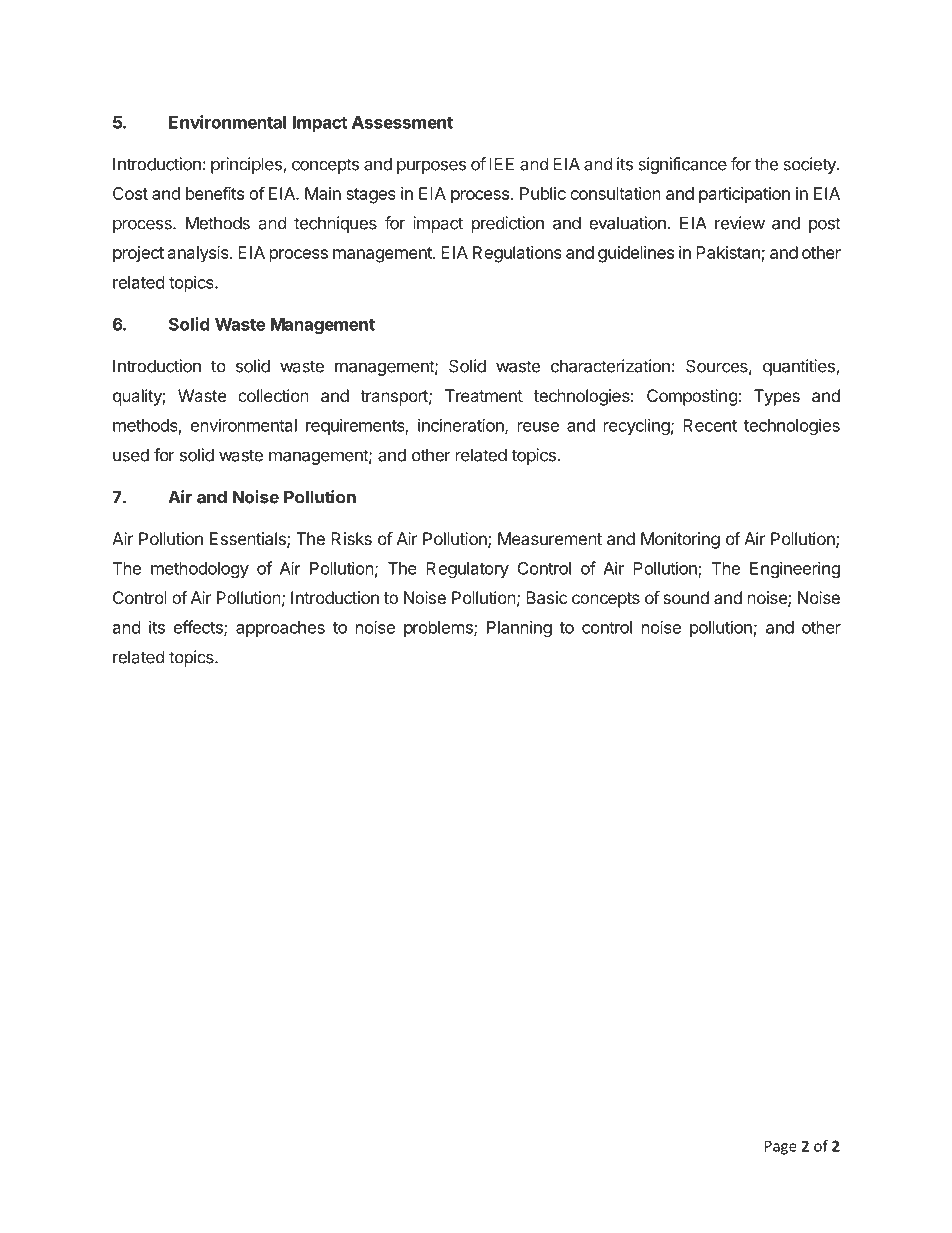 This image has width=952, height=1233. Describe the element at coordinates (781, 1147) in the image. I see `Page` at that location.
